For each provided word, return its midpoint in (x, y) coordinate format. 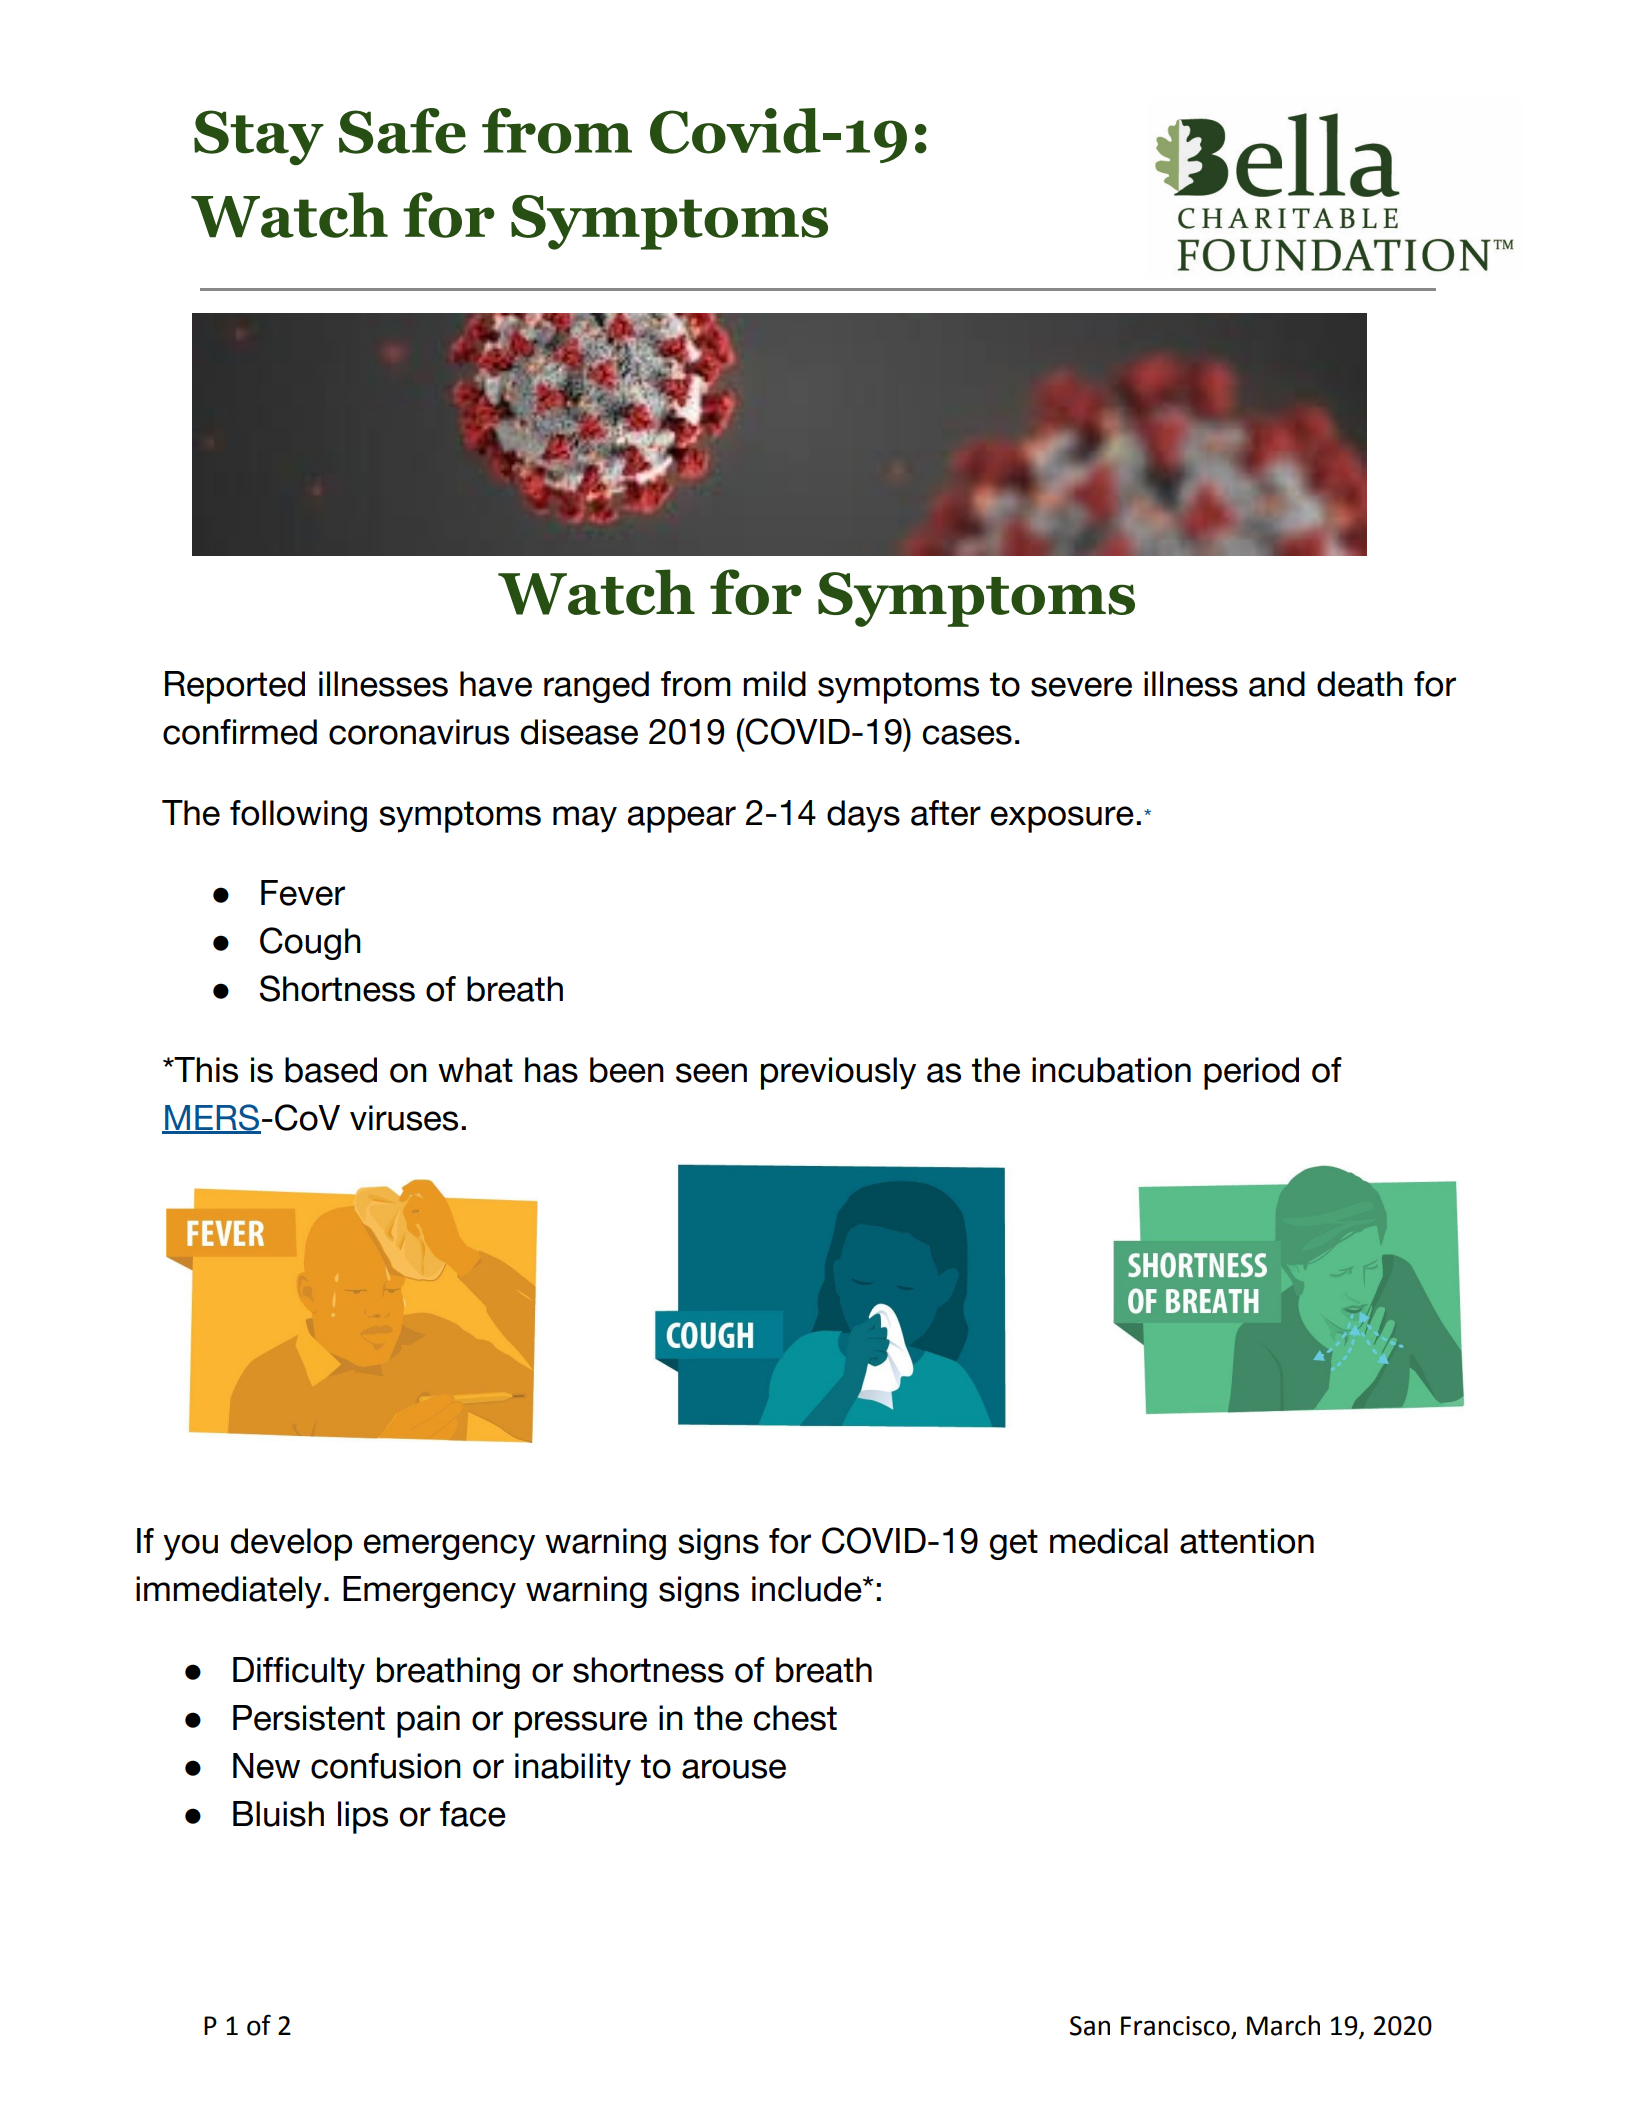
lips (363, 1817)
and (1277, 684)
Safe (402, 131)
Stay (259, 138)
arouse (734, 1769)
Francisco (1175, 2026)
